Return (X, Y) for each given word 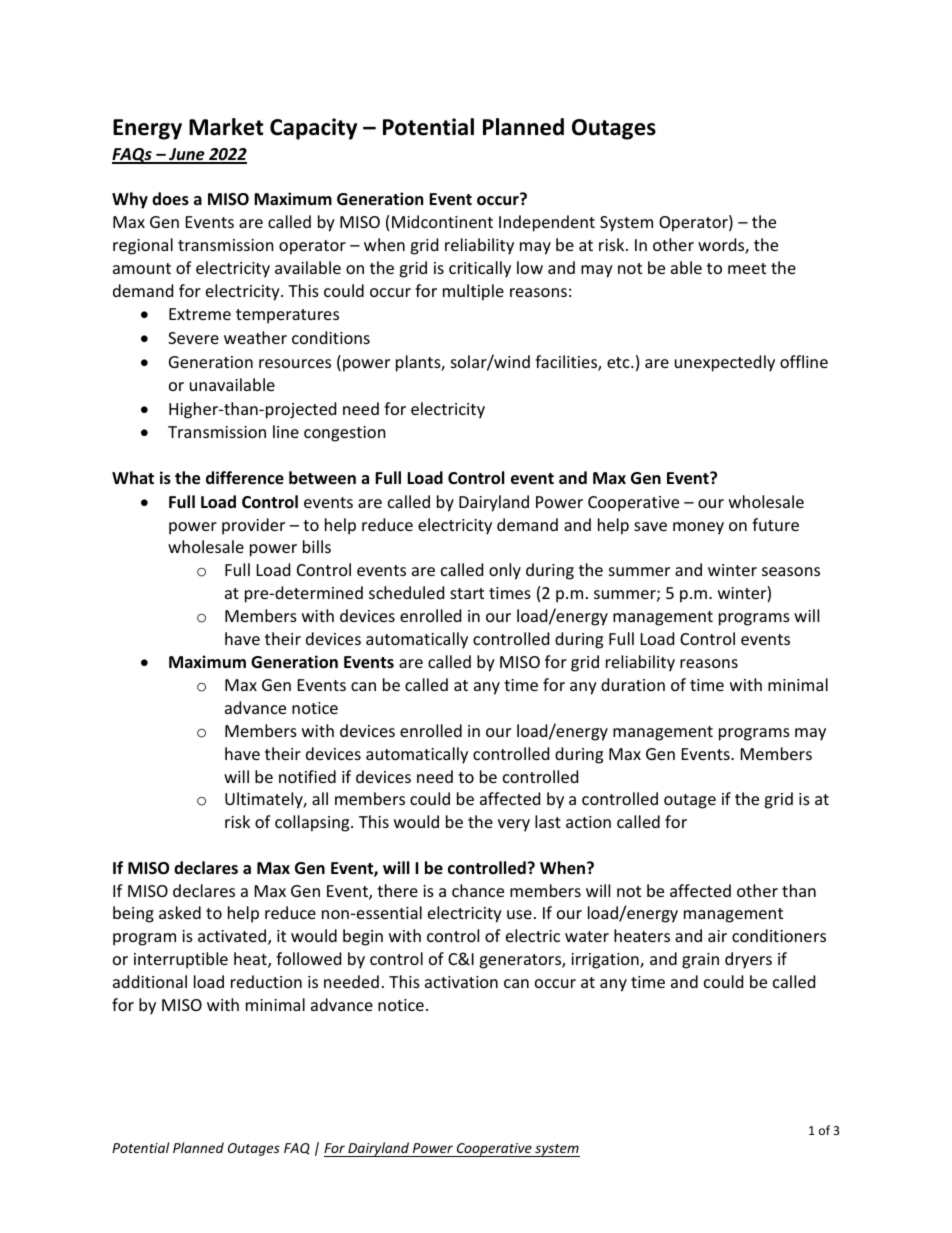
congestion (345, 434)
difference (245, 478)
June (187, 155)
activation (461, 982)
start (467, 593)
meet (747, 268)
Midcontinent (442, 221)
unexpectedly (725, 363)
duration (633, 684)
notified (307, 776)
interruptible (181, 960)
